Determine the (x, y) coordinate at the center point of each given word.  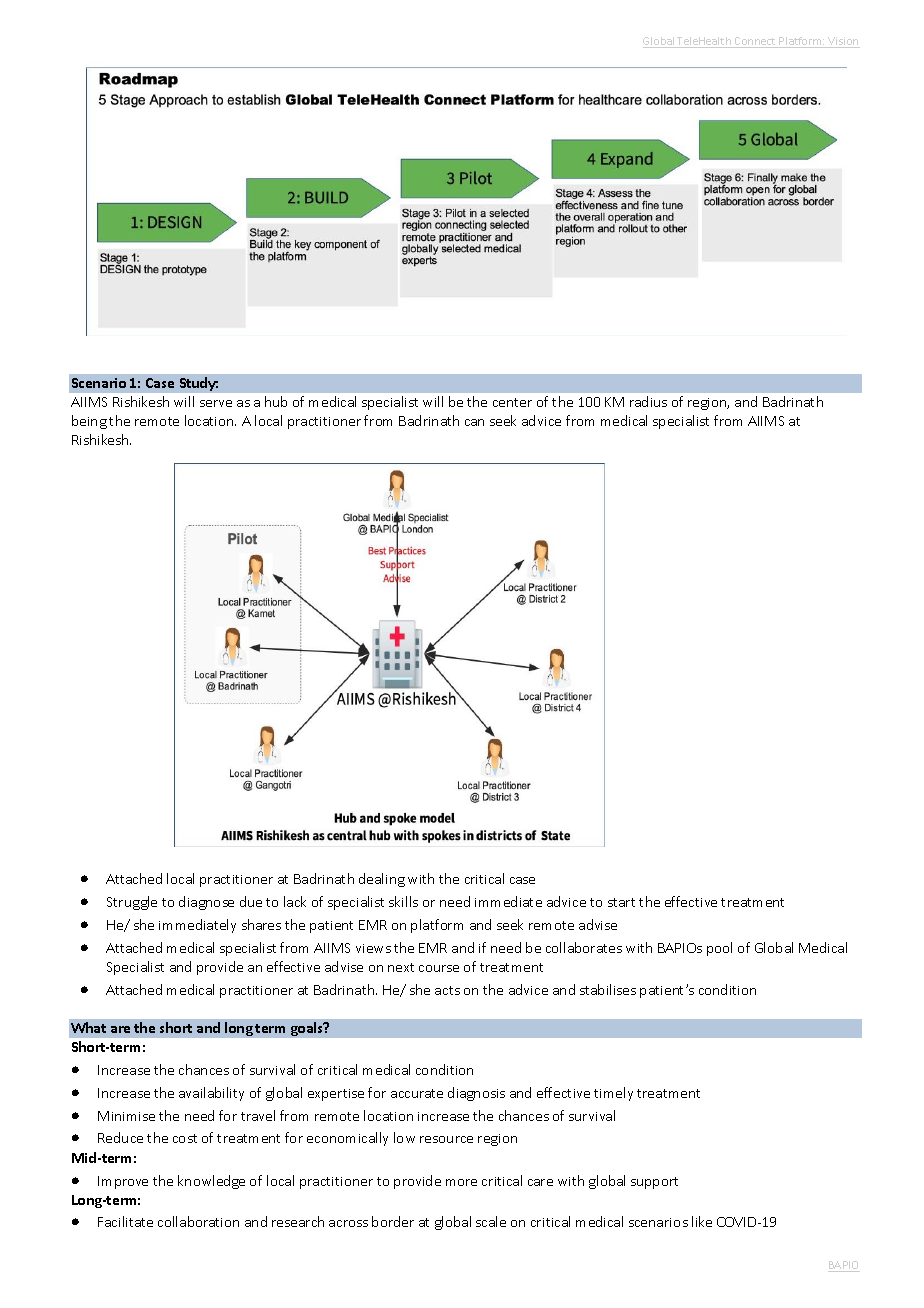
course (439, 968)
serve (216, 403)
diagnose (206, 903)
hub (276, 401)
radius (648, 401)
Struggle (132, 903)
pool (719, 949)
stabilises (608, 989)
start (621, 902)
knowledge (211, 1182)
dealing (382, 880)
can (474, 422)
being (89, 422)
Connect (755, 42)
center (512, 402)
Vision (843, 42)
